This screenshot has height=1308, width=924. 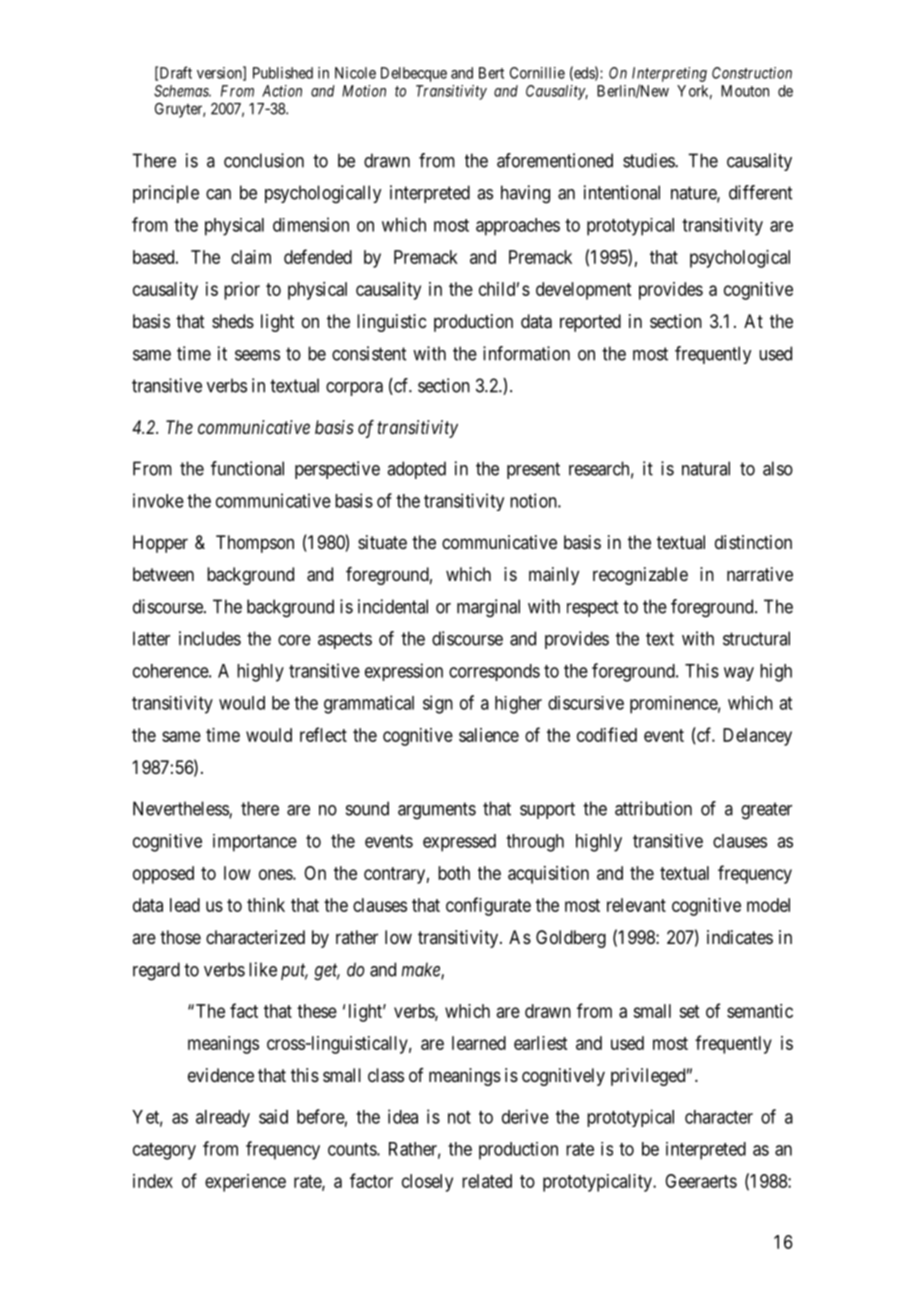 I want to click on already, so click(x=223, y=1118).
